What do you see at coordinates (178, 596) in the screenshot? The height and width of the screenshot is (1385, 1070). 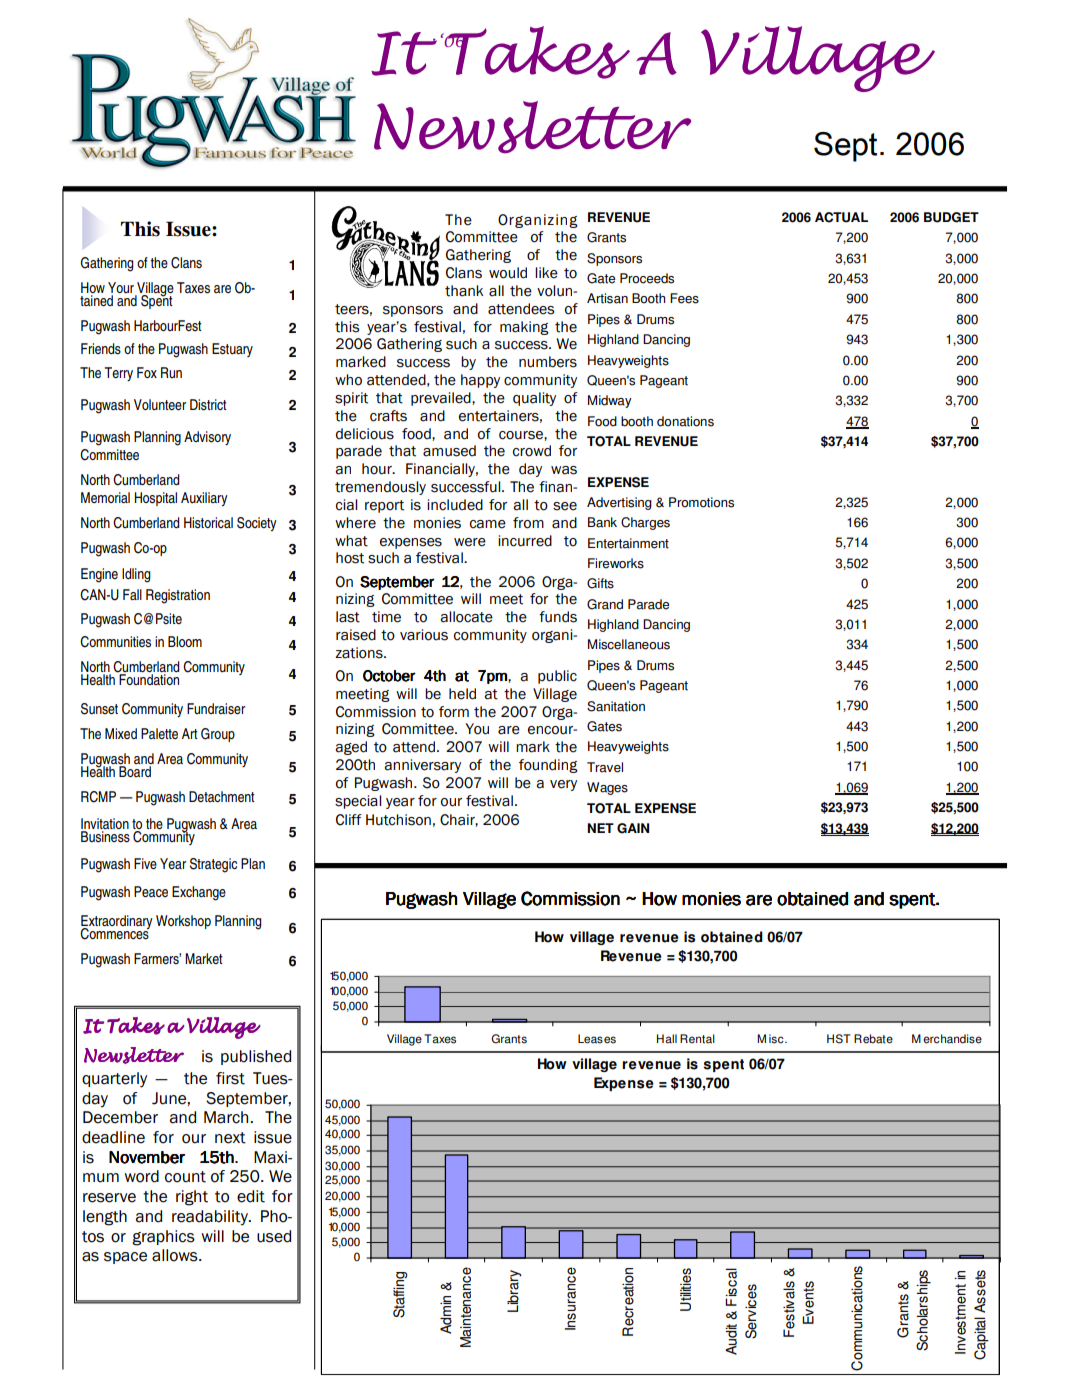 I see `Registration` at bounding box center [178, 596].
